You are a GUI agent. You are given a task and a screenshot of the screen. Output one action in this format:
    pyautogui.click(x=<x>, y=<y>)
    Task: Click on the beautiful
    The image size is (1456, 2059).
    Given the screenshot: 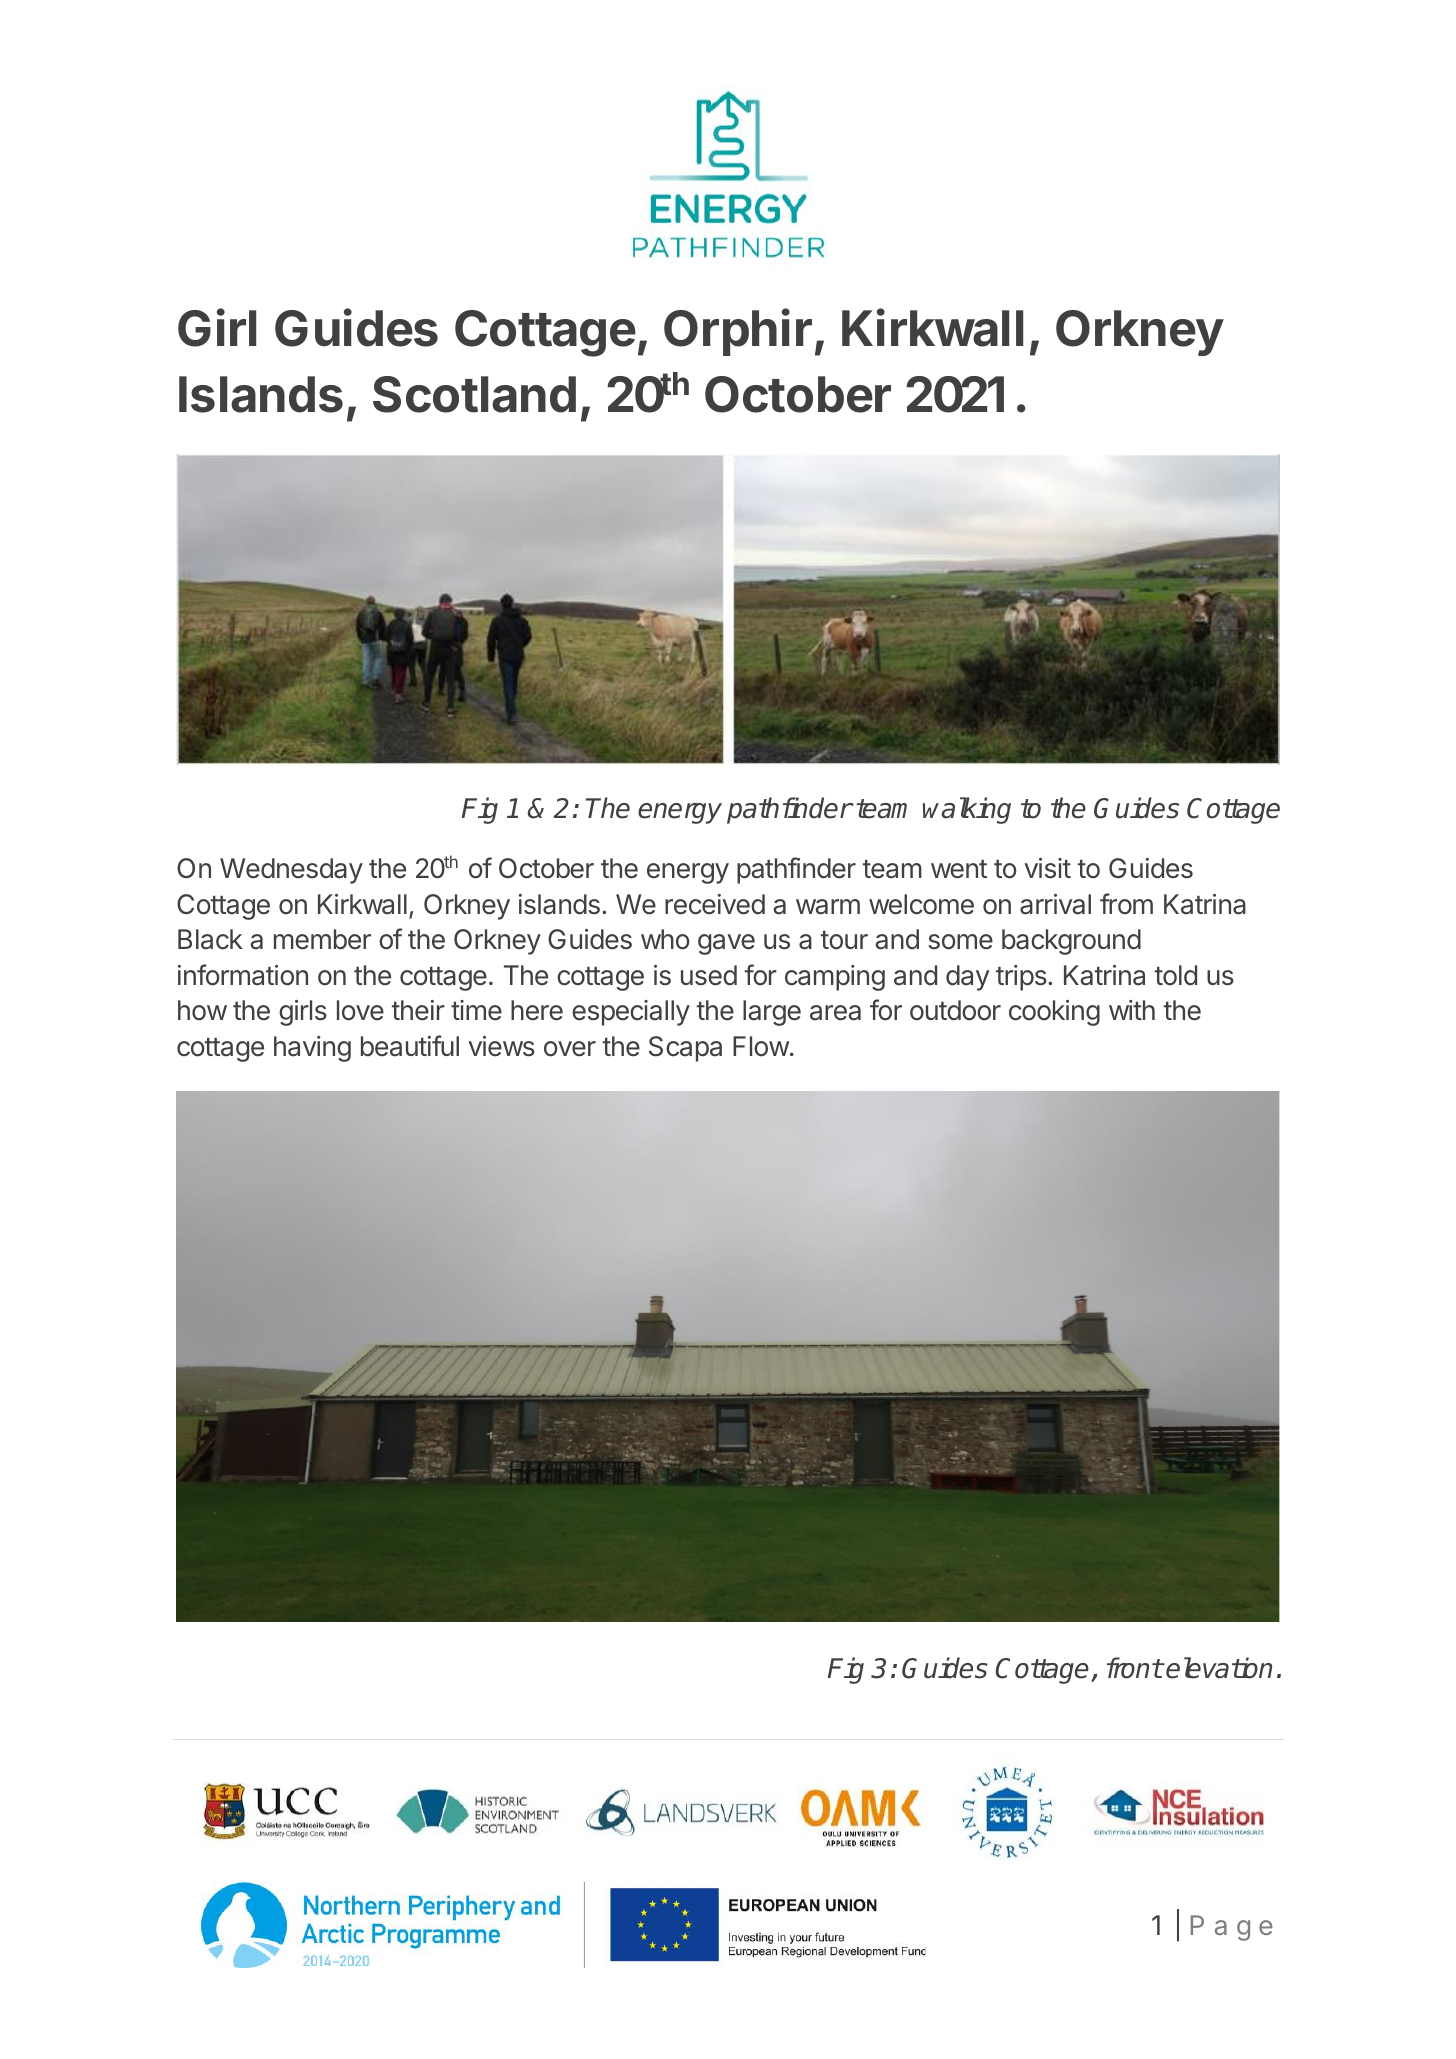 What is the action you would take?
    pyautogui.click(x=410, y=1046)
